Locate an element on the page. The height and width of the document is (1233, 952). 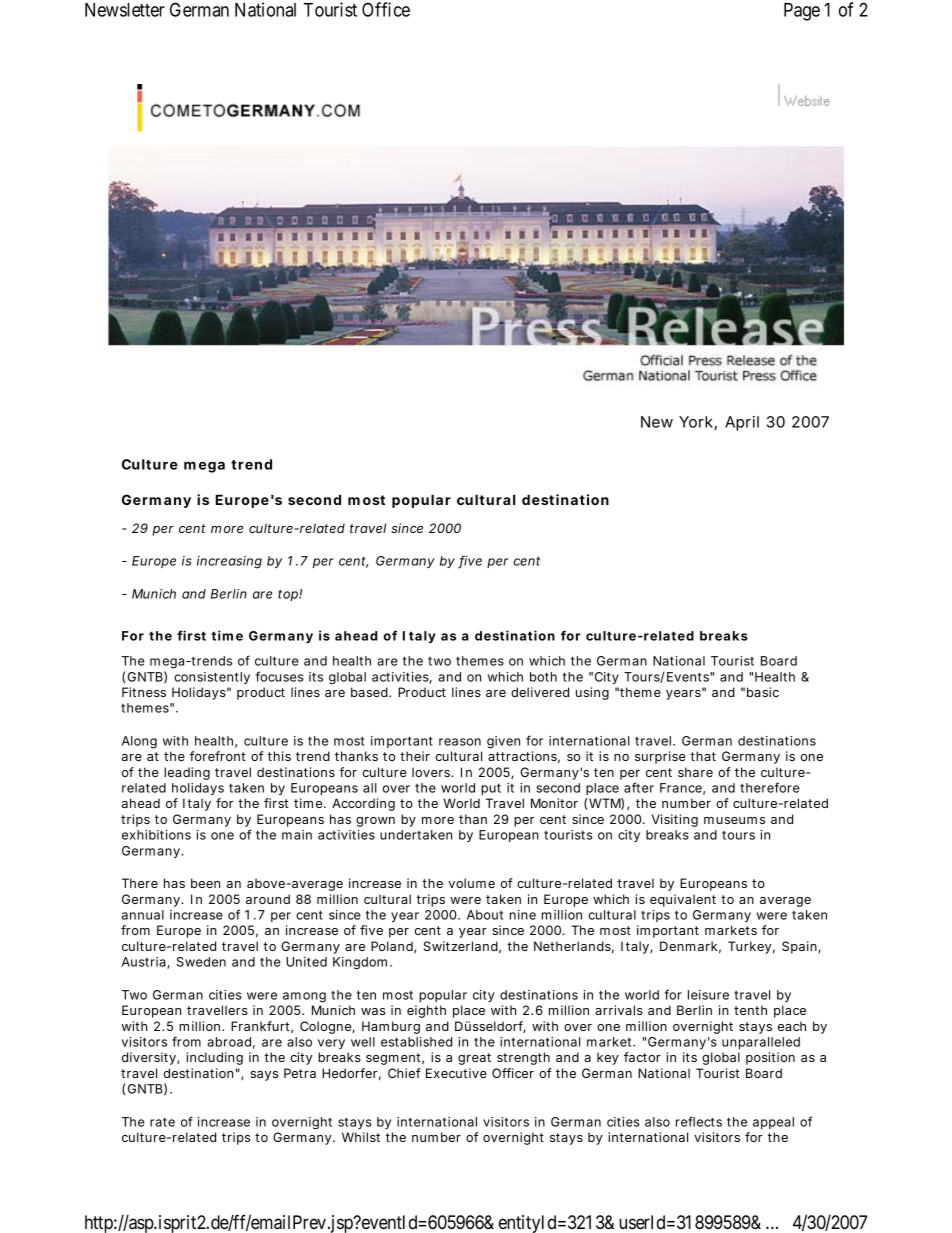
Executive is located at coordinates (456, 1073).
